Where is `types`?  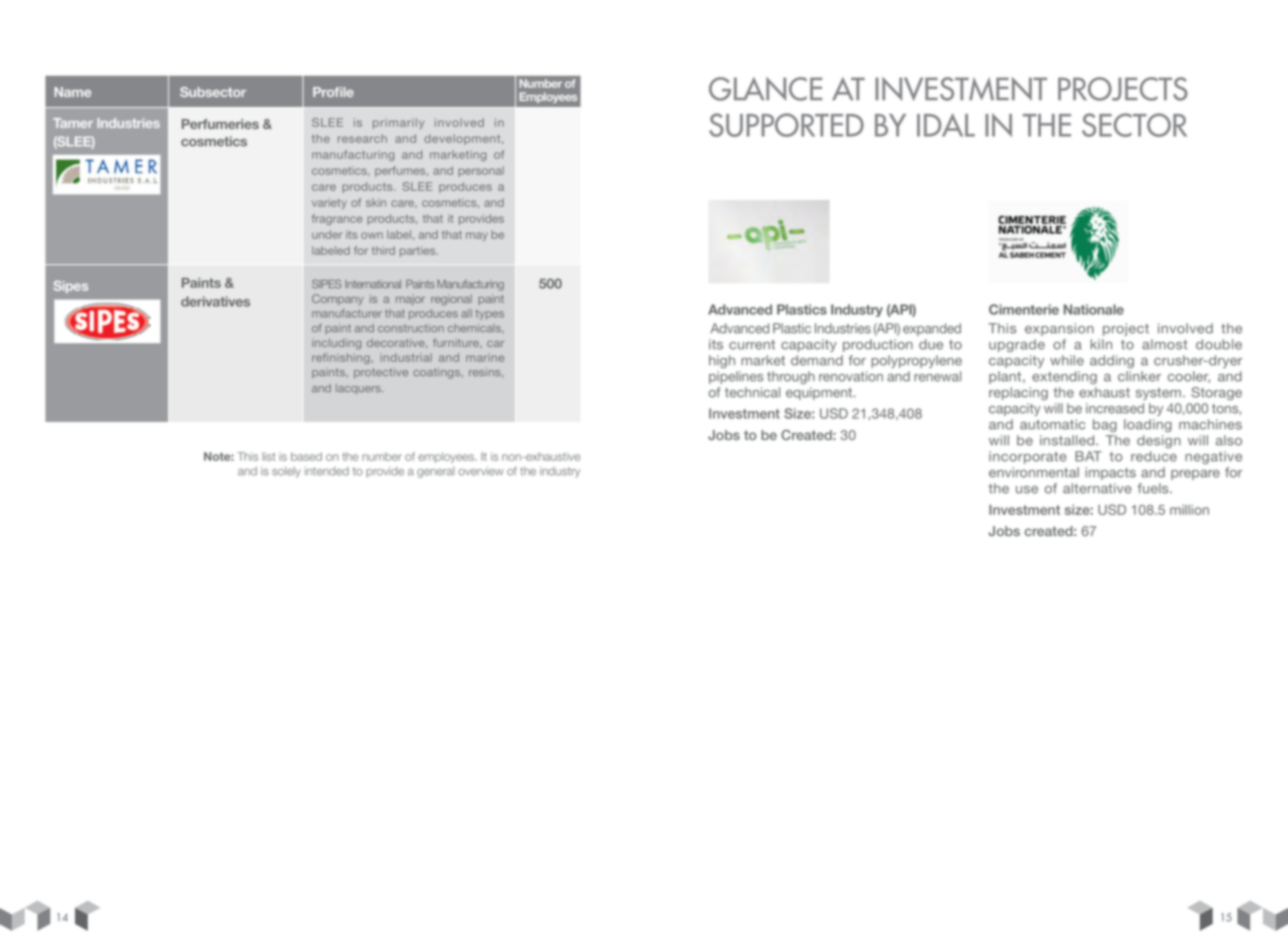 types is located at coordinates (489, 315).
